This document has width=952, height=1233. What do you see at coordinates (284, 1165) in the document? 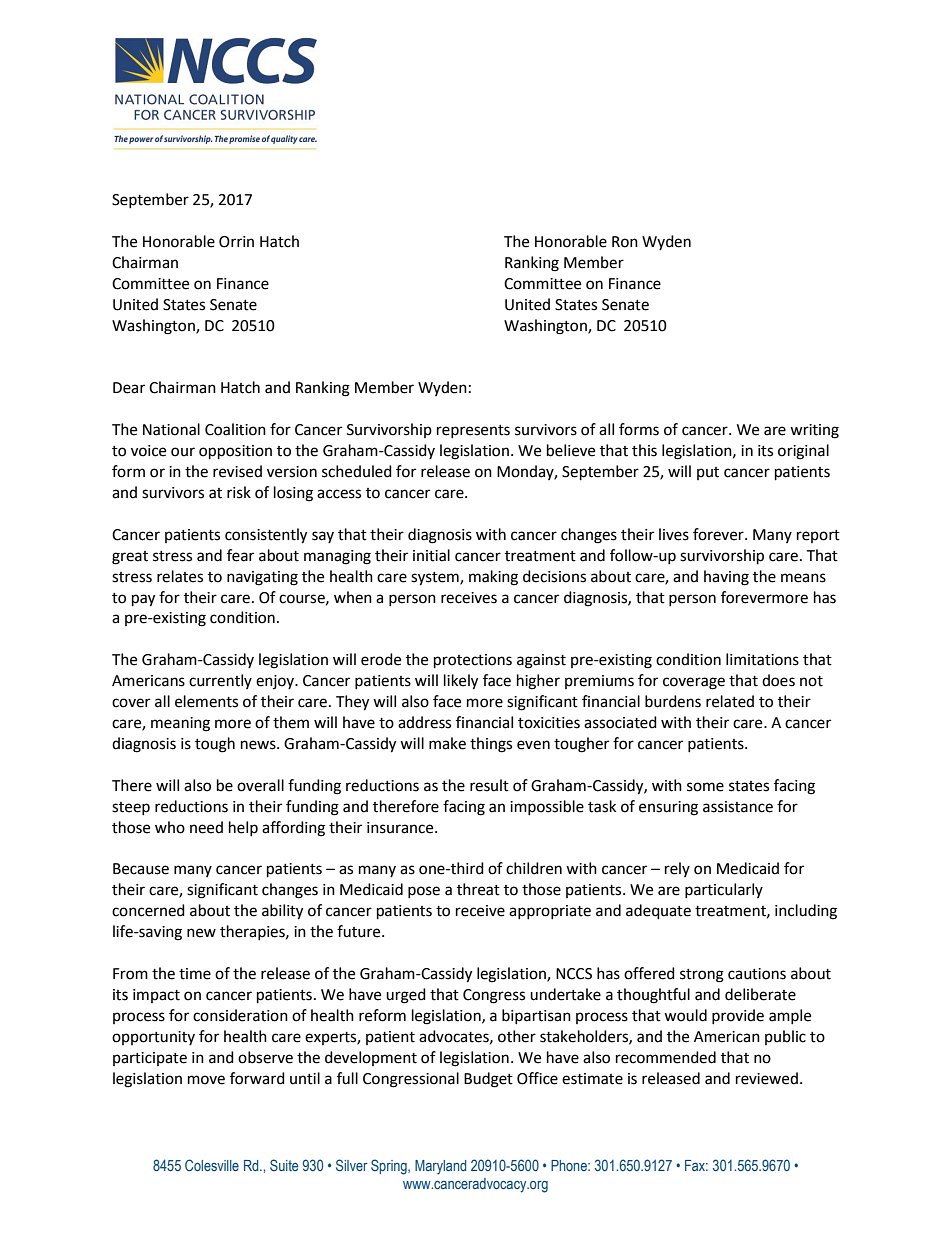
I see `Suite` at bounding box center [284, 1165].
